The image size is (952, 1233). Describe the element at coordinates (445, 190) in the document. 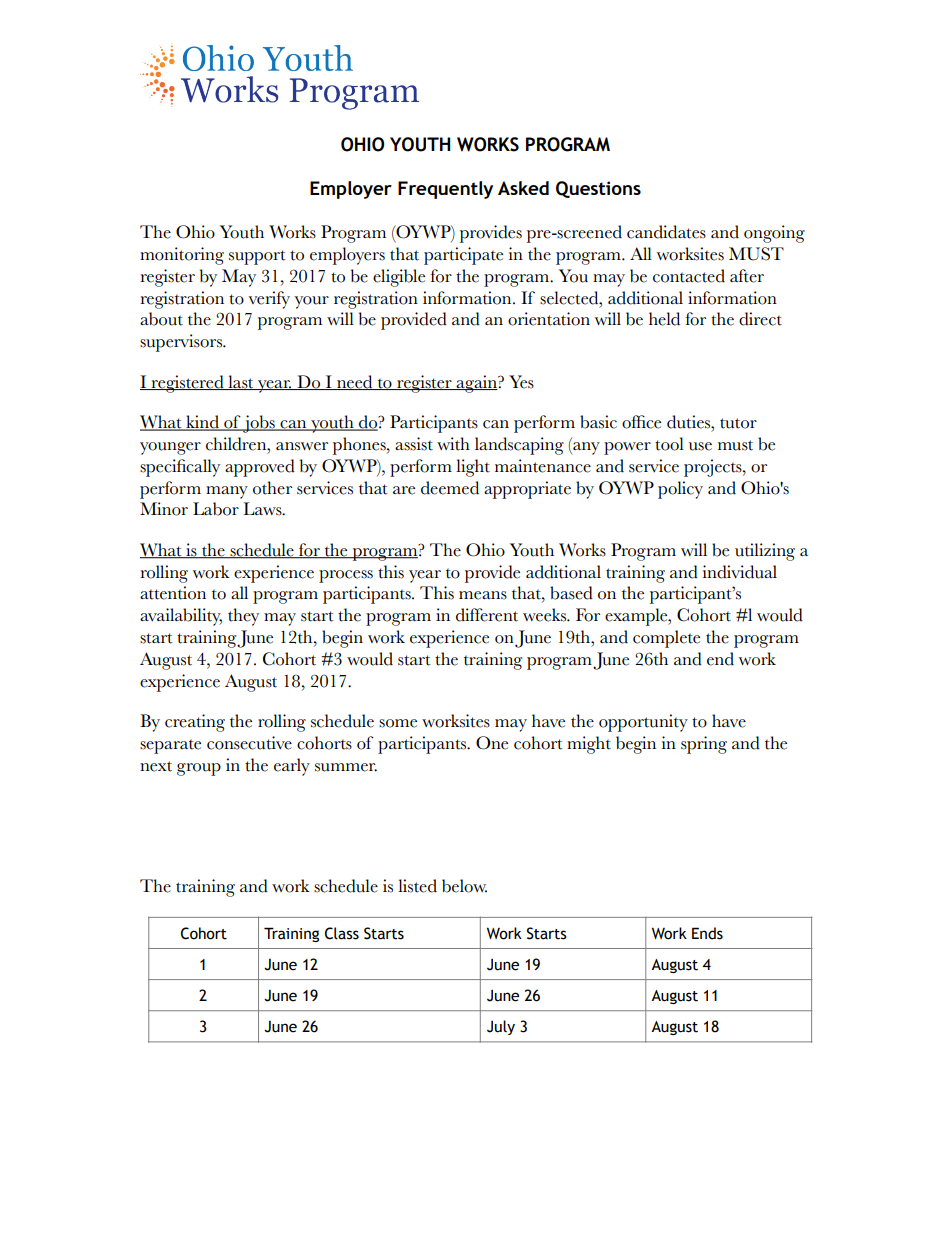

I see `Frequently` at that location.
